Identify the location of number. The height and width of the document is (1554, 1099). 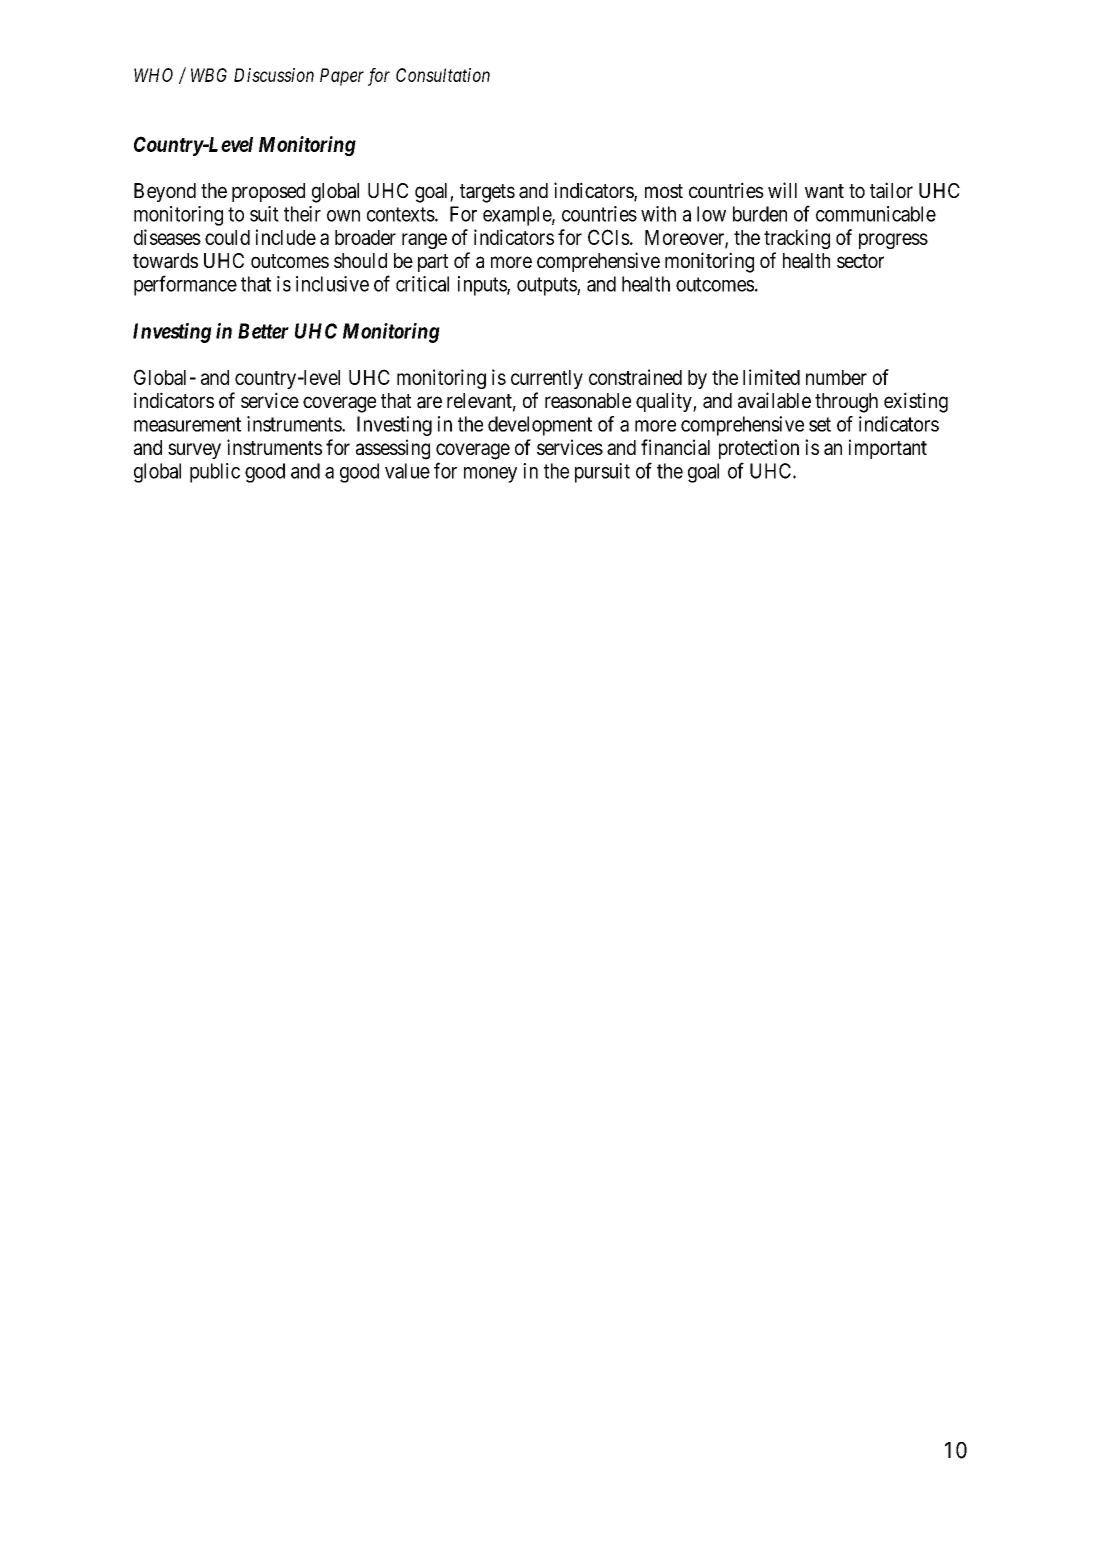
(836, 377).
